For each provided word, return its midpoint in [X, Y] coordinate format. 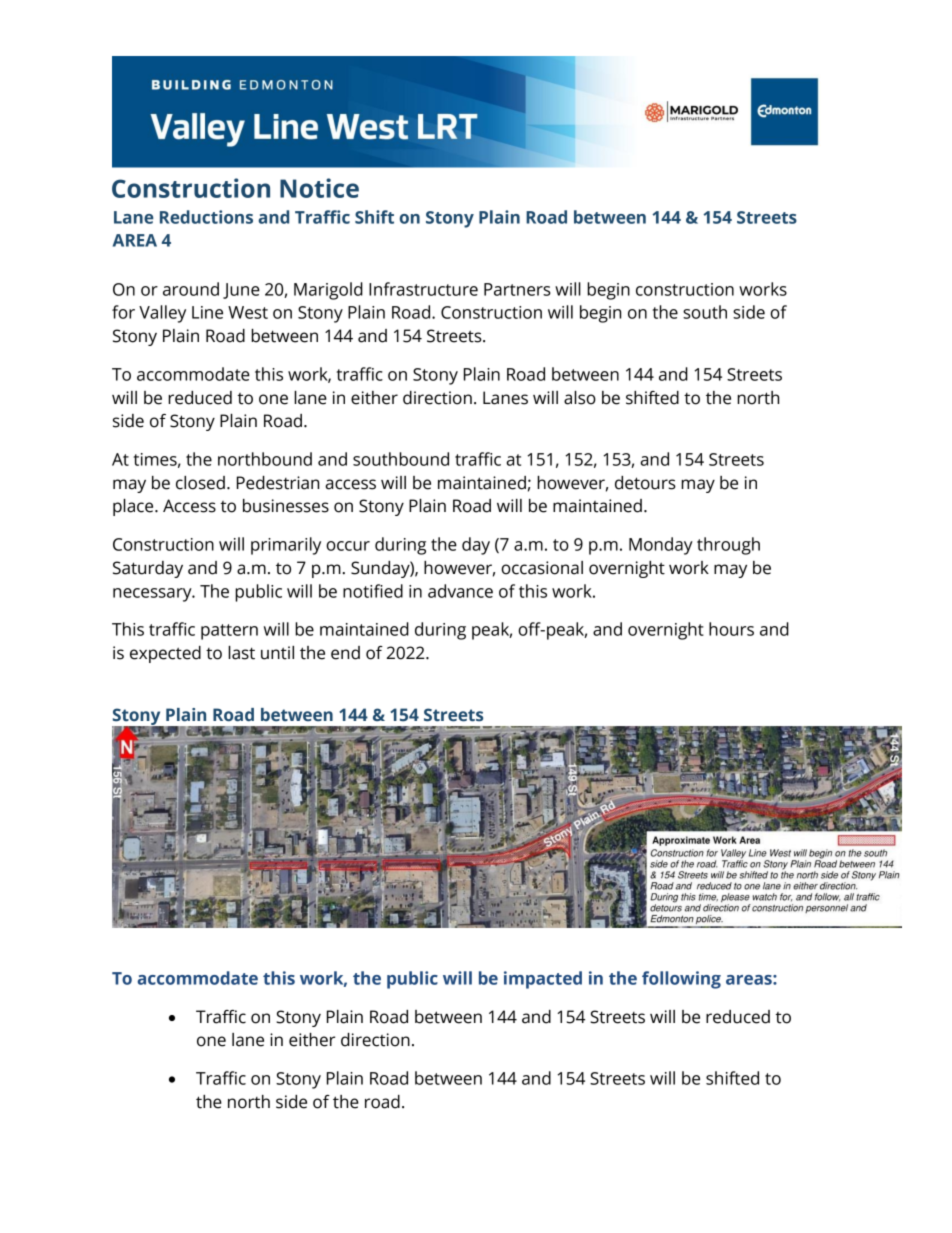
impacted [543, 980]
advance [460, 591]
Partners [517, 289]
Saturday [148, 569]
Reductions [206, 217]
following [681, 980]
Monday [661, 546]
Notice [319, 188]
